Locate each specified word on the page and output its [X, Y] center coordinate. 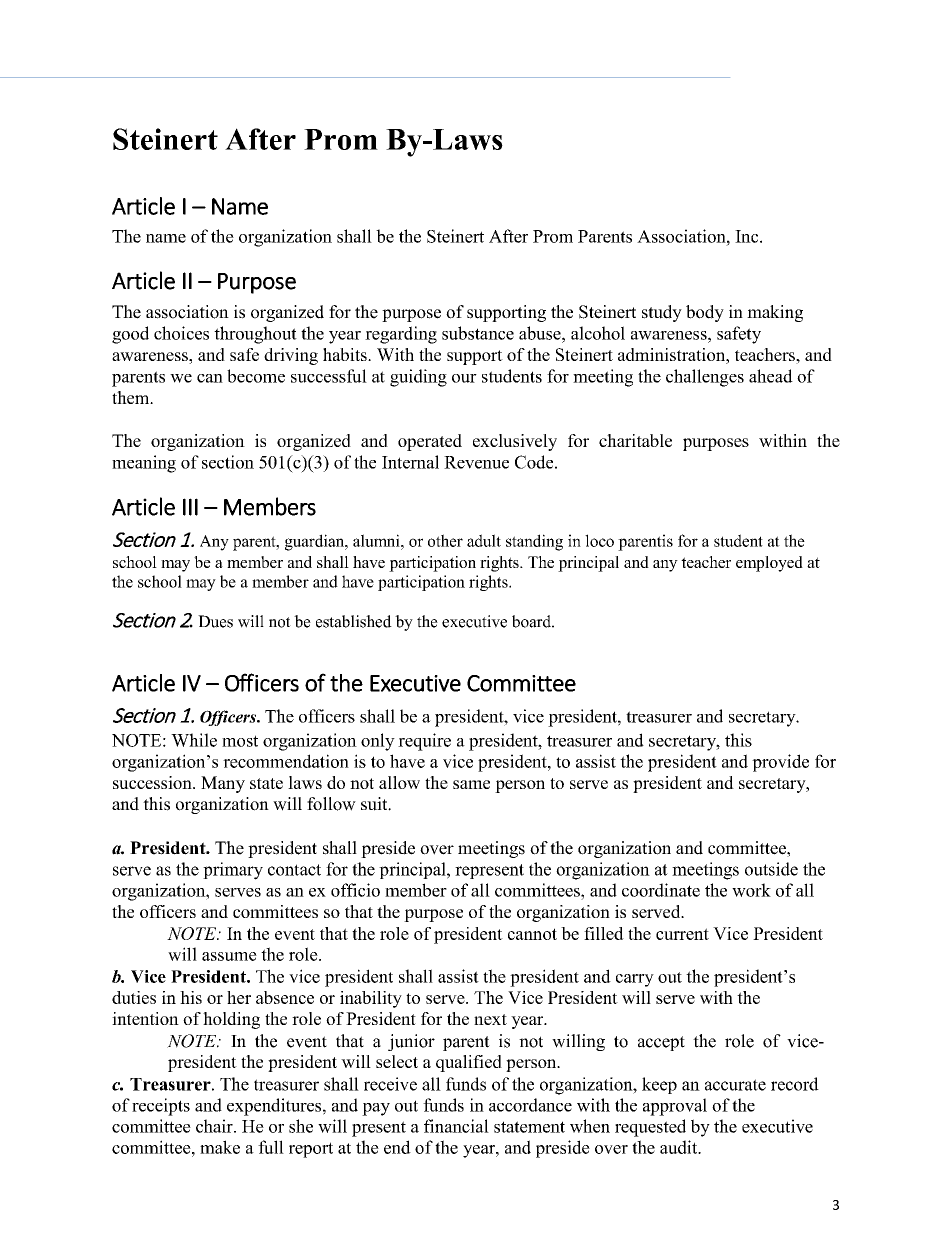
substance [478, 333]
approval [675, 1107]
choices [181, 333]
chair [215, 1126]
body [705, 313]
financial [456, 1126]
